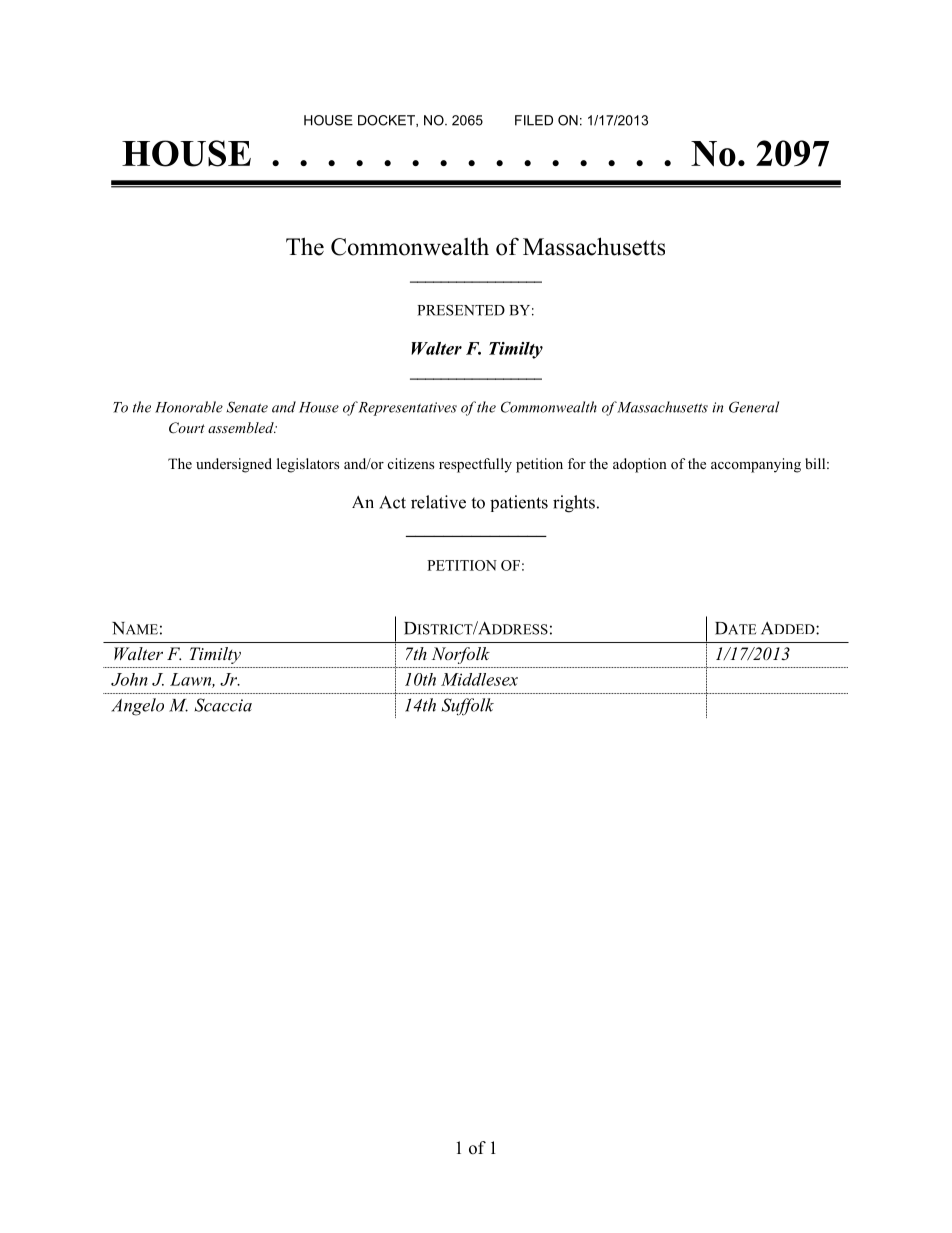 The image size is (952, 1233). What do you see at coordinates (137, 707) in the page?
I see `Angelo` at bounding box center [137, 707].
